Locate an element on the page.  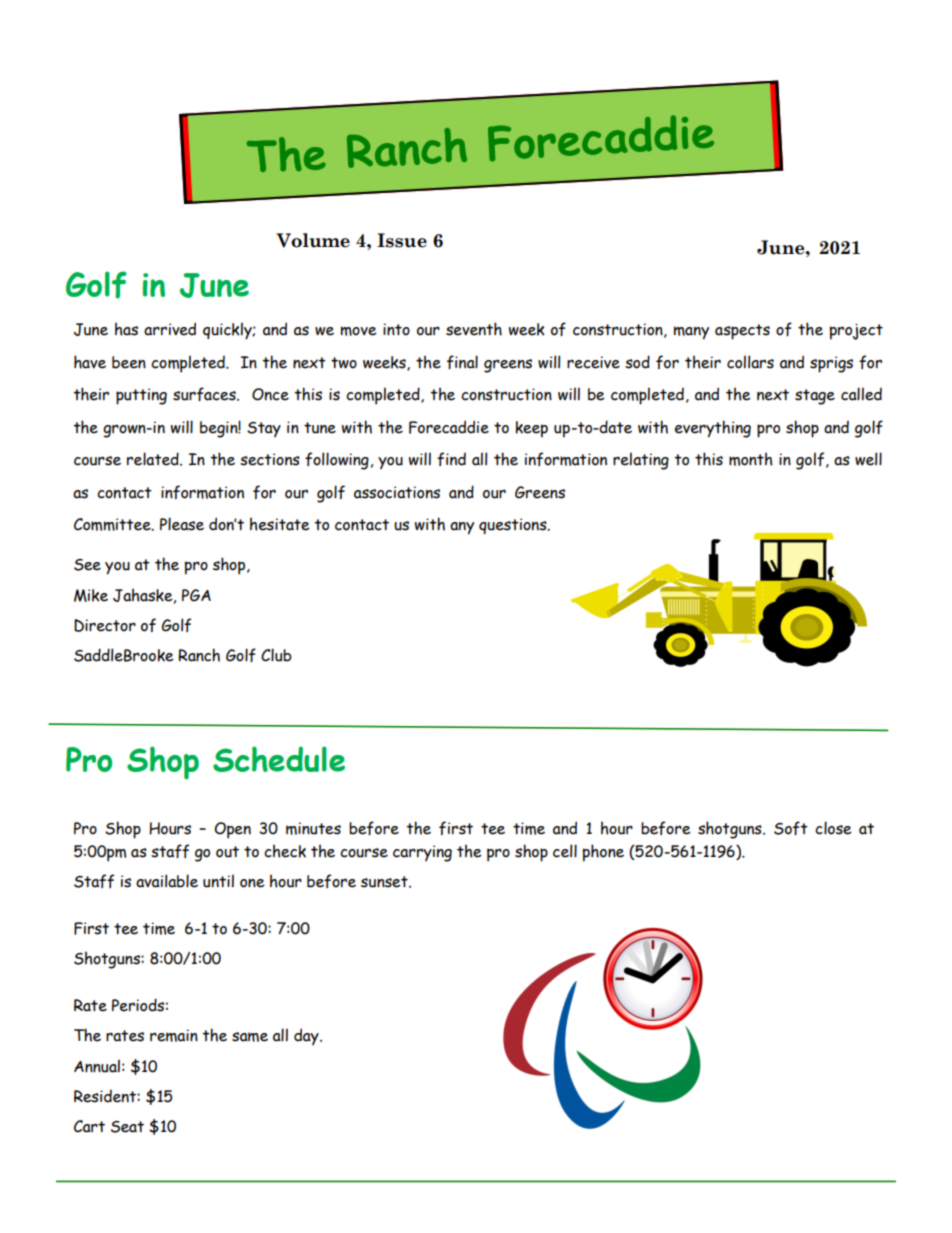
aspects is located at coordinates (742, 332).
